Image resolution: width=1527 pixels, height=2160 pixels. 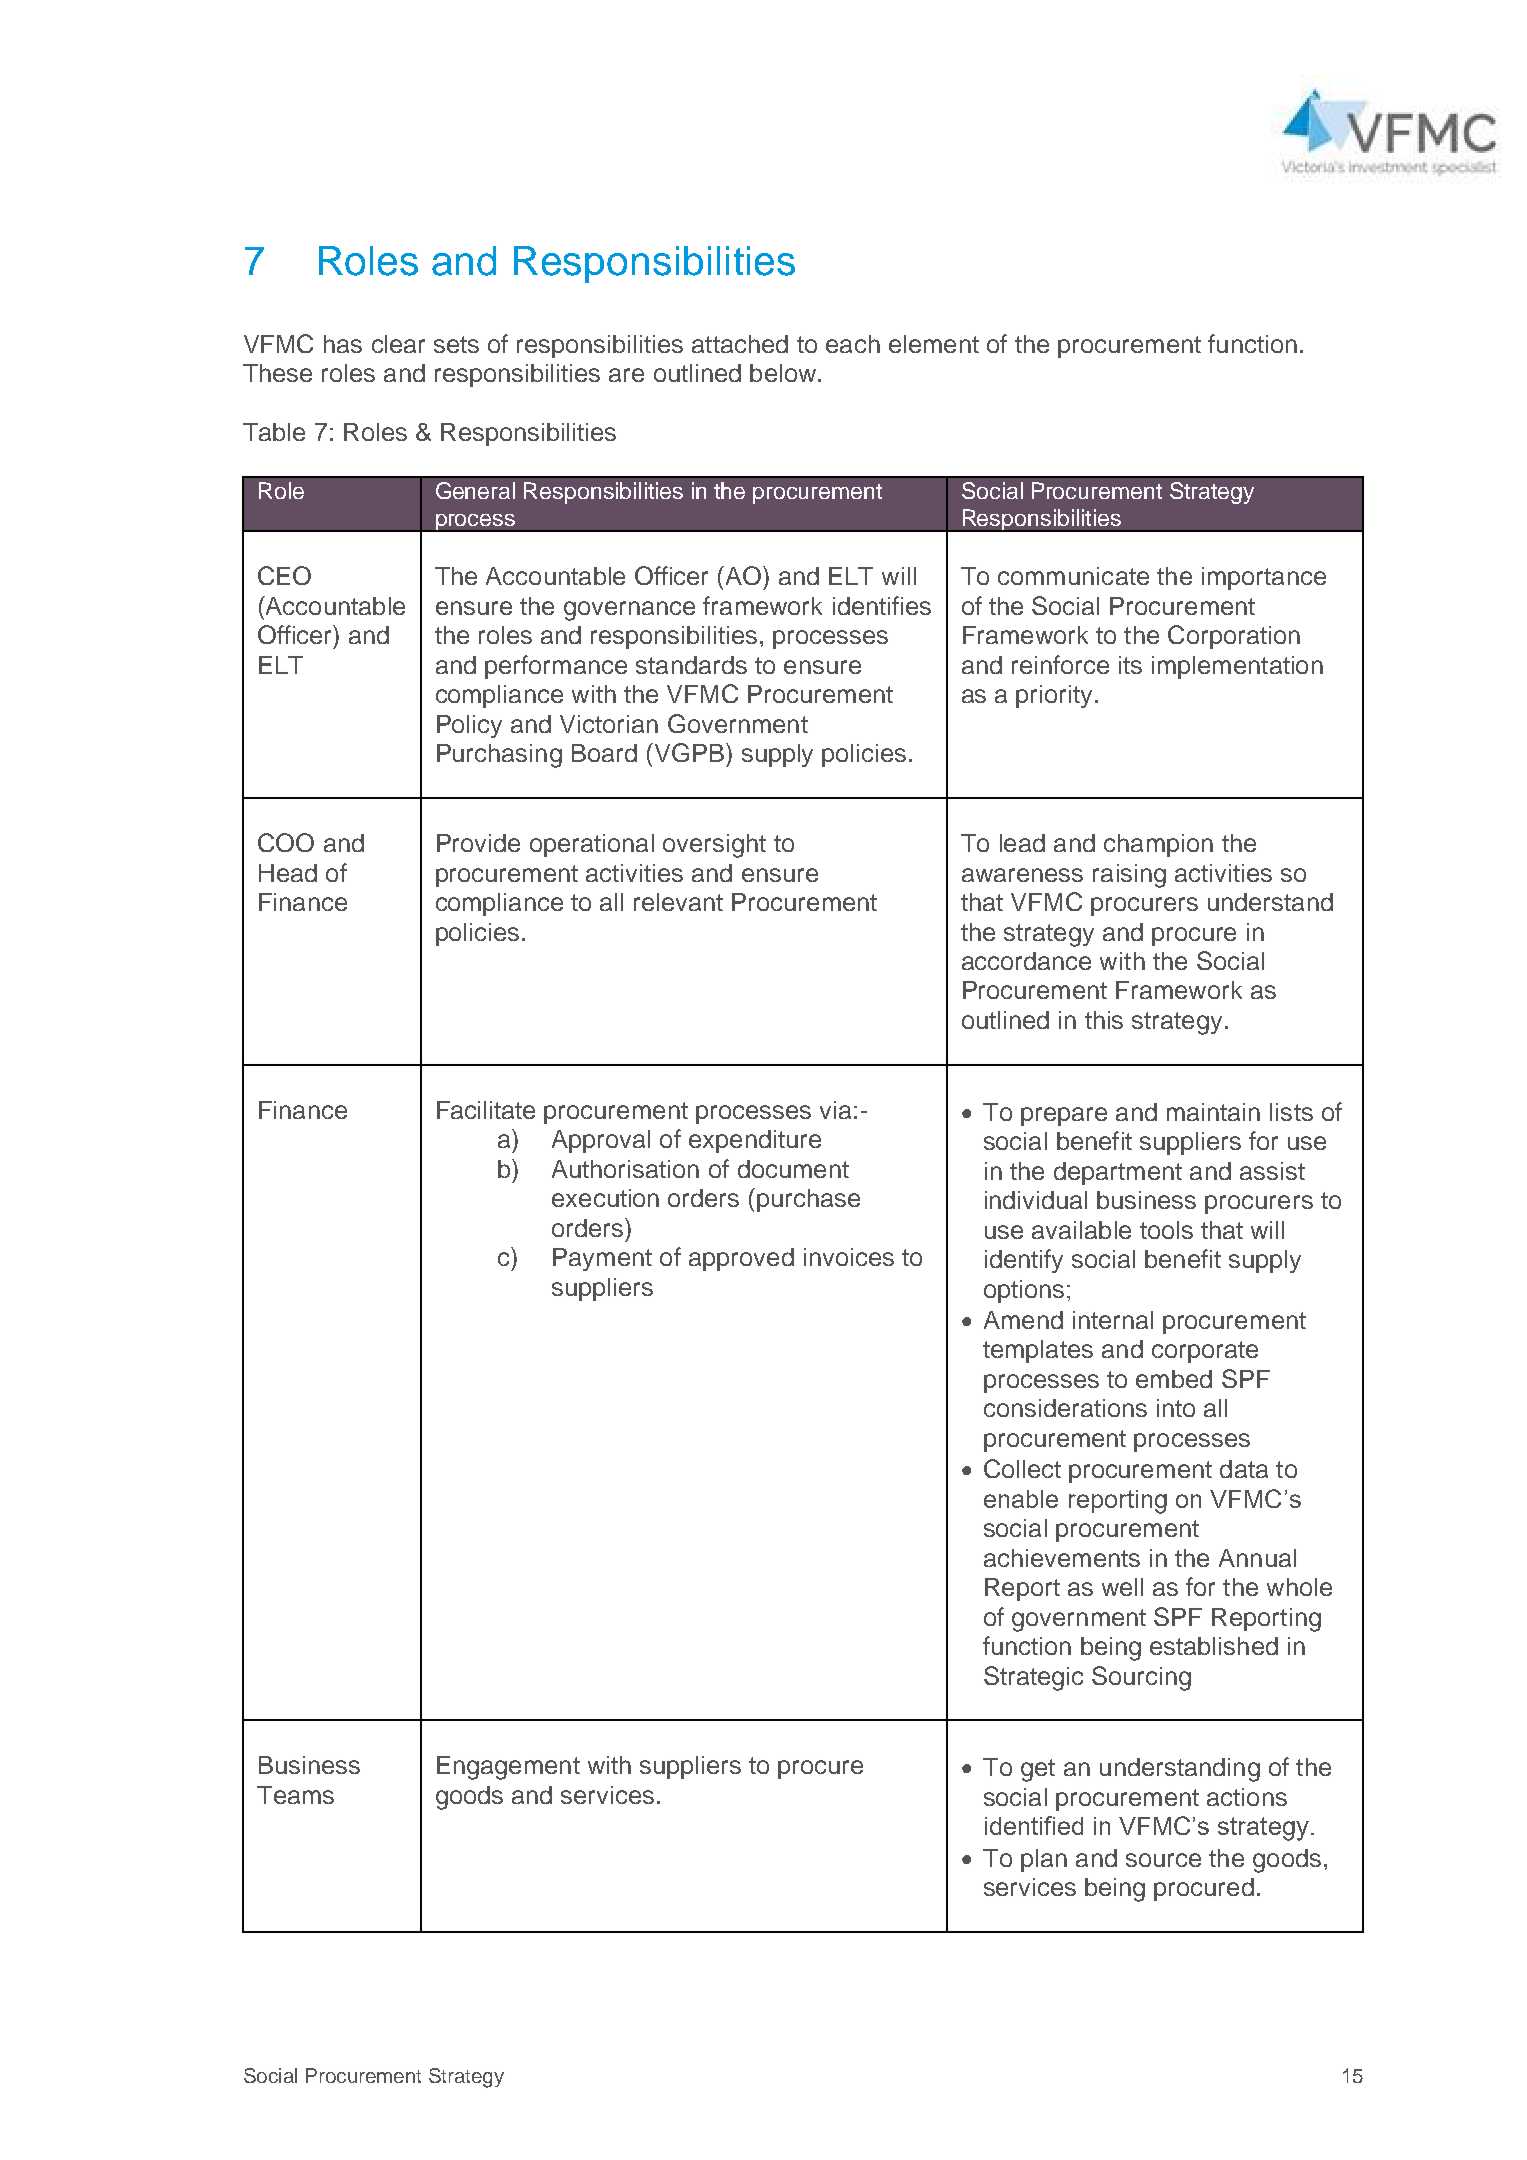 What do you see at coordinates (934, 344) in the screenshot?
I see `element` at bounding box center [934, 344].
